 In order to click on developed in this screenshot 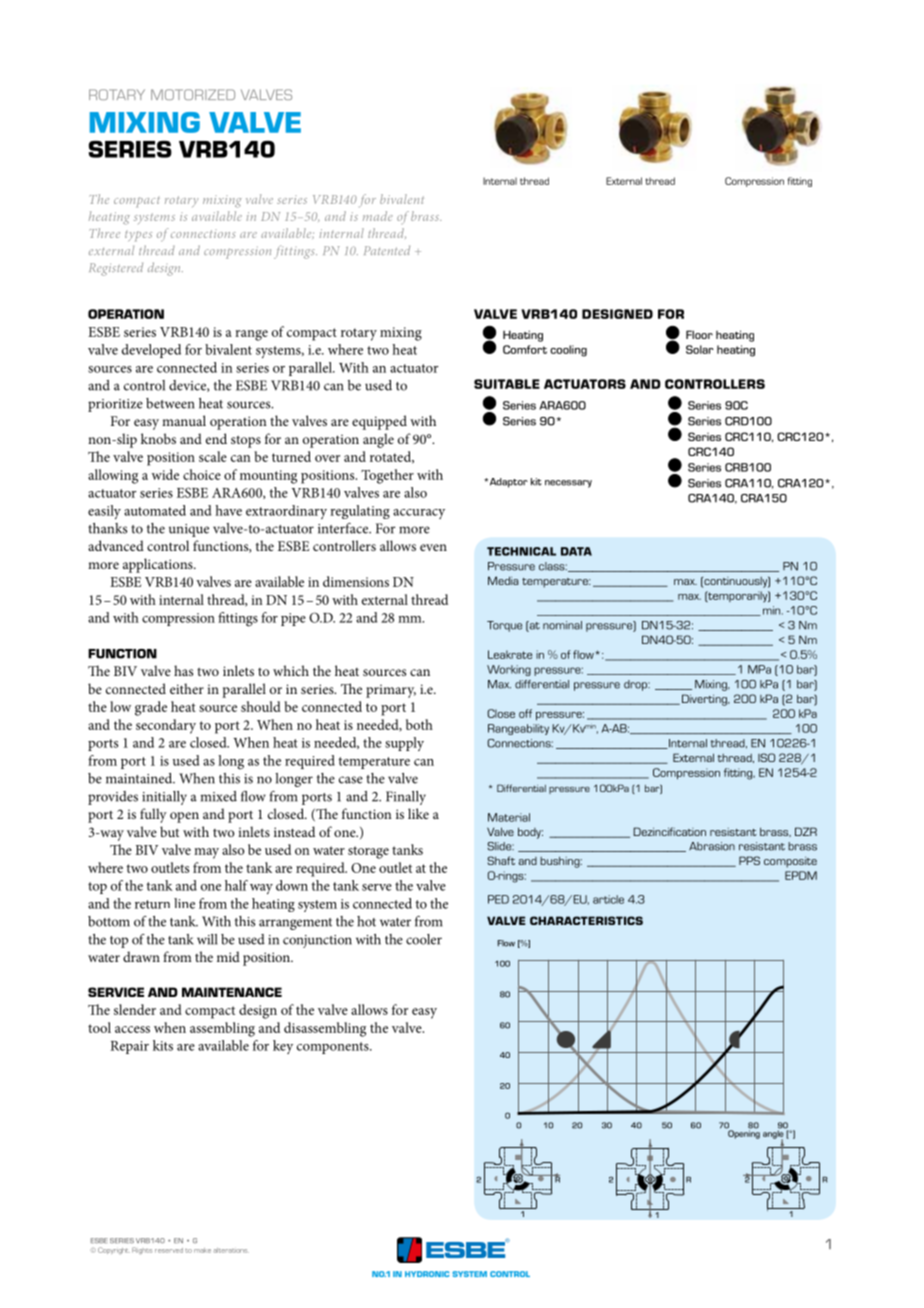, I will do `click(151, 351)`.
